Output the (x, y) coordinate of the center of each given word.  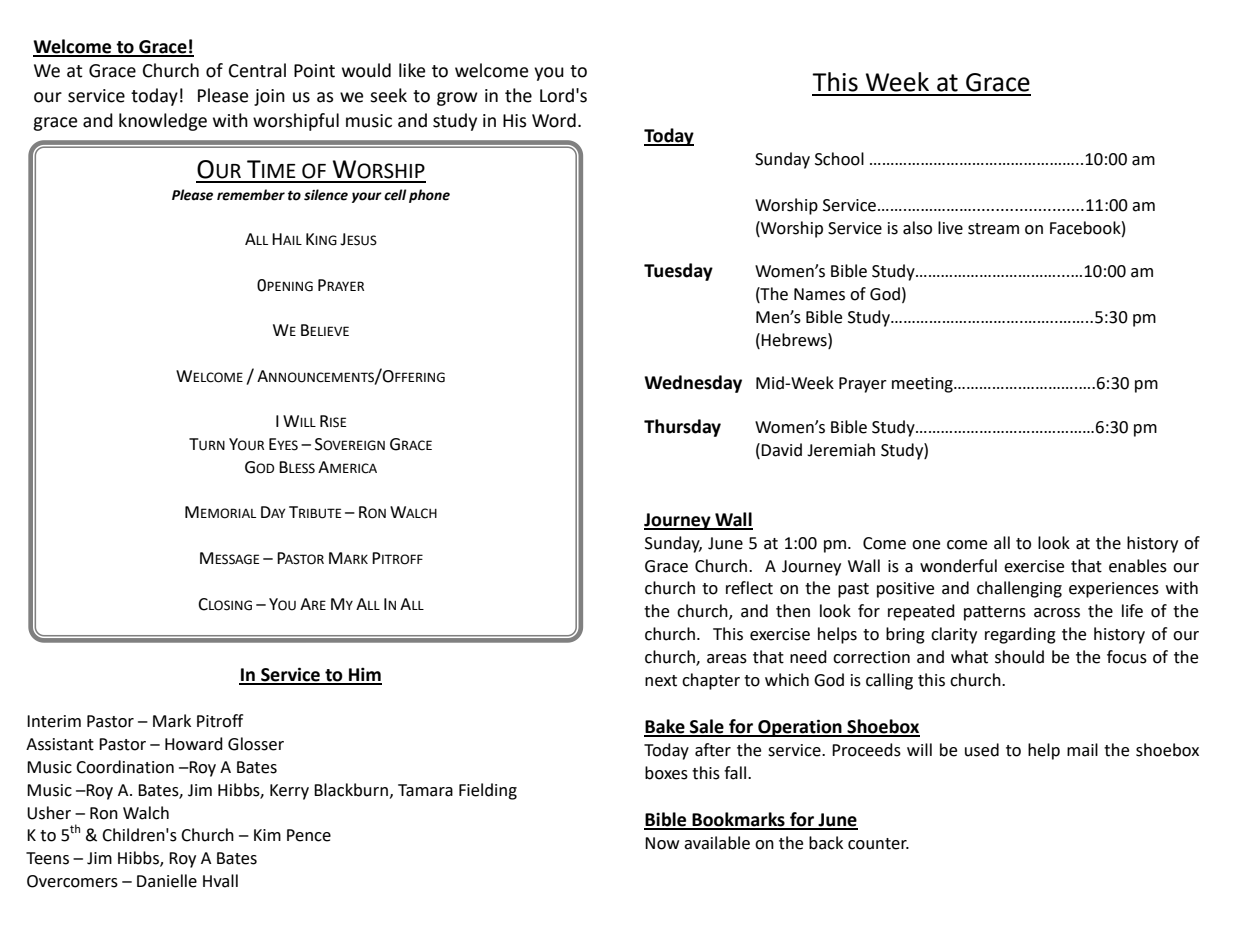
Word (554, 120)
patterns (995, 613)
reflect (749, 588)
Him (364, 675)
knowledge (163, 122)
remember (251, 195)
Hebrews (795, 340)
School (839, 159)
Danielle (167, 881)
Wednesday (693, 384)
